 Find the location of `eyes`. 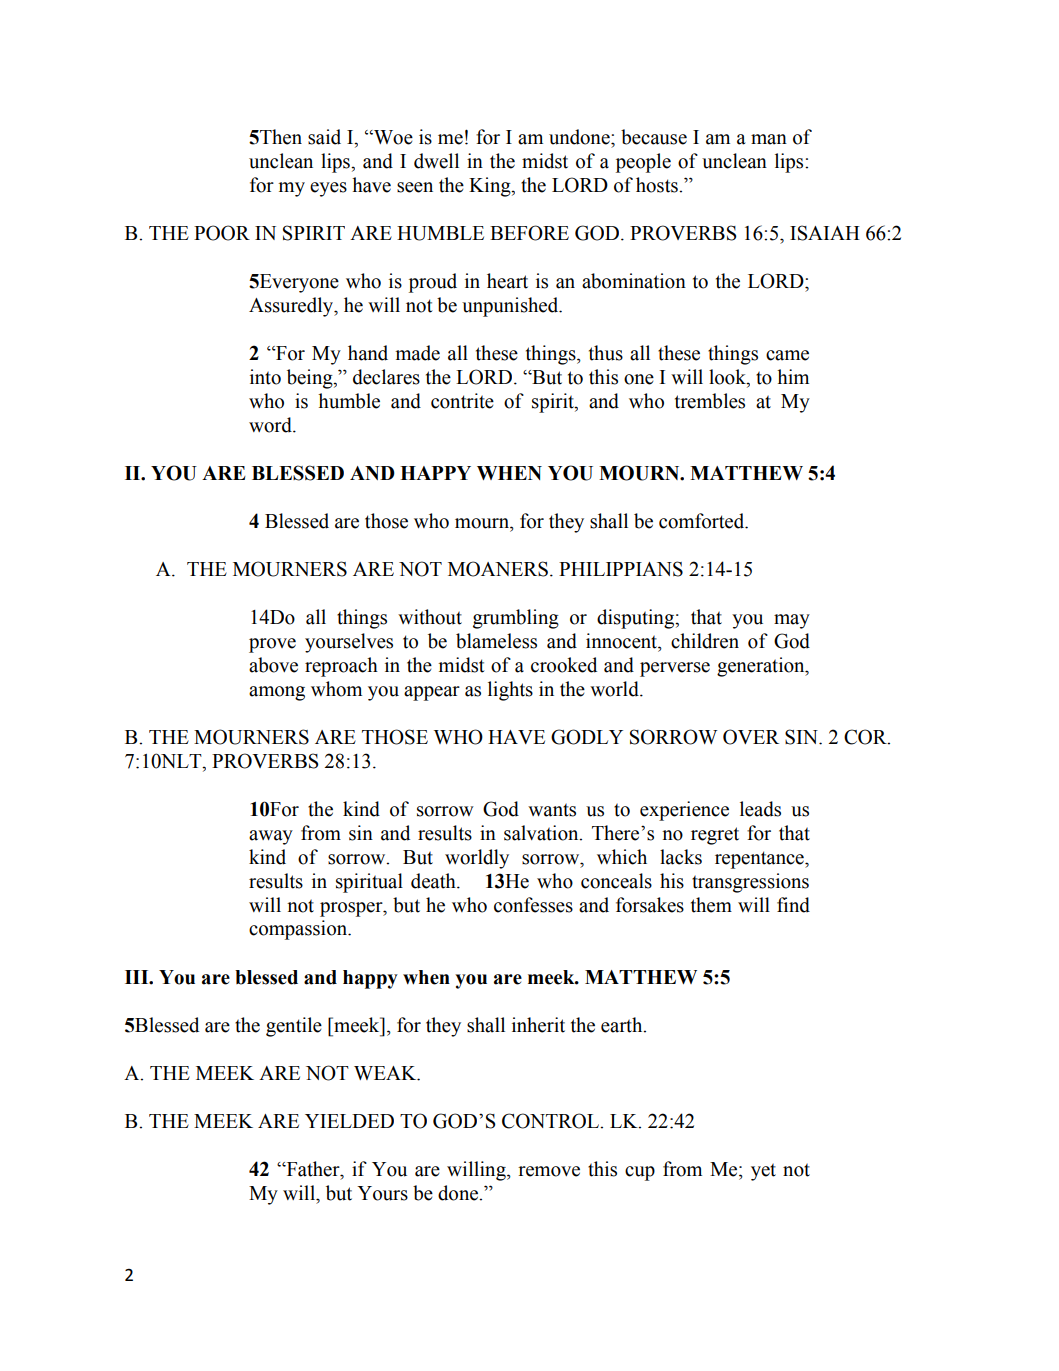

eyes is located at coordinates (328, 189).
